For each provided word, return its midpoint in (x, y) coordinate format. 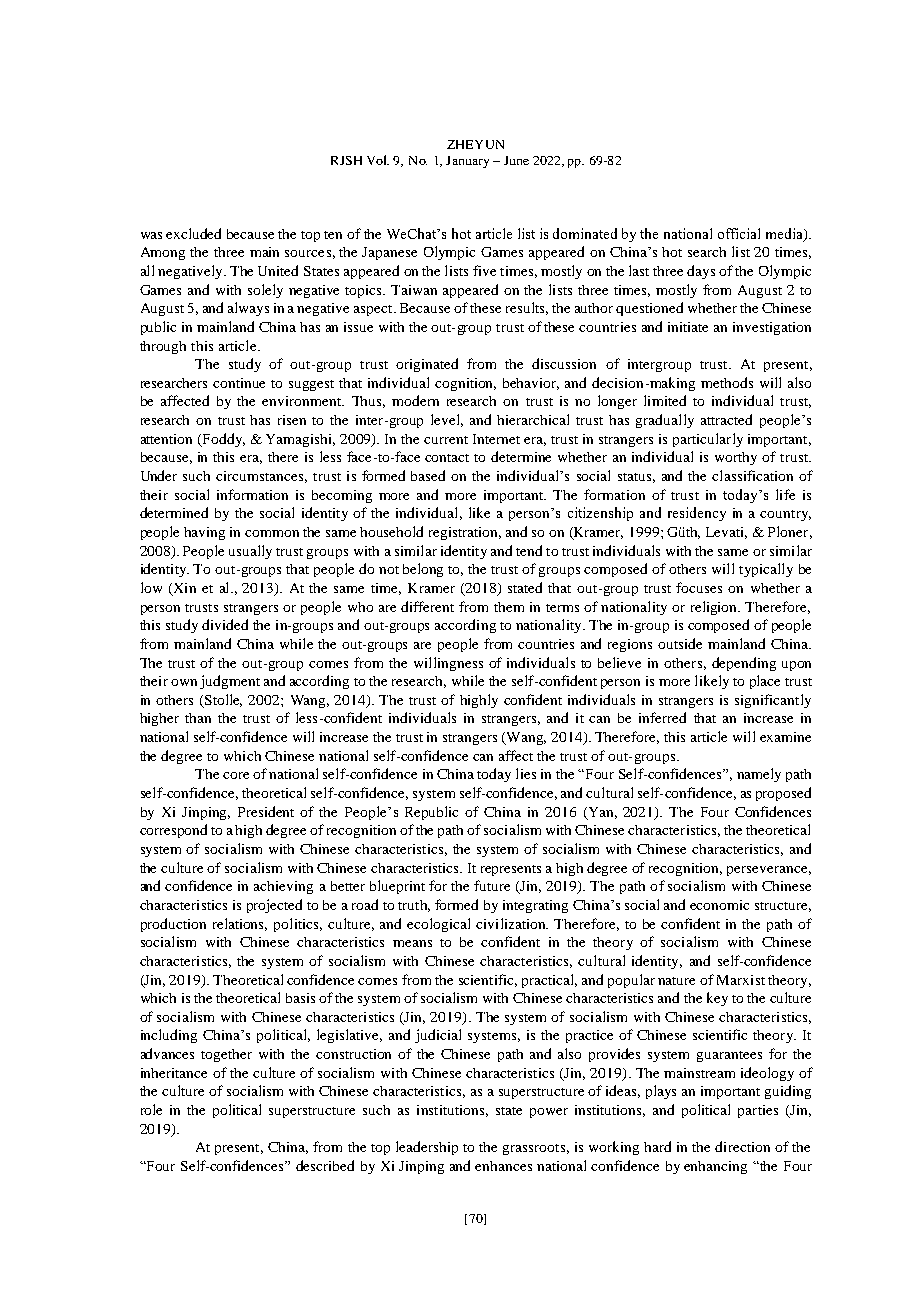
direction (742, 1146)
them (509, 607)
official (739, 233)
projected (274, 906)
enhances (503, 1166)
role (151, 1109)
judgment (230, 682)
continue (239, 383)
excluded (193, 233)
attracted (726, 419)
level (447, 420)
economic (719, 905)
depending (744, 664)
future (492, 885)
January (467, 162)
